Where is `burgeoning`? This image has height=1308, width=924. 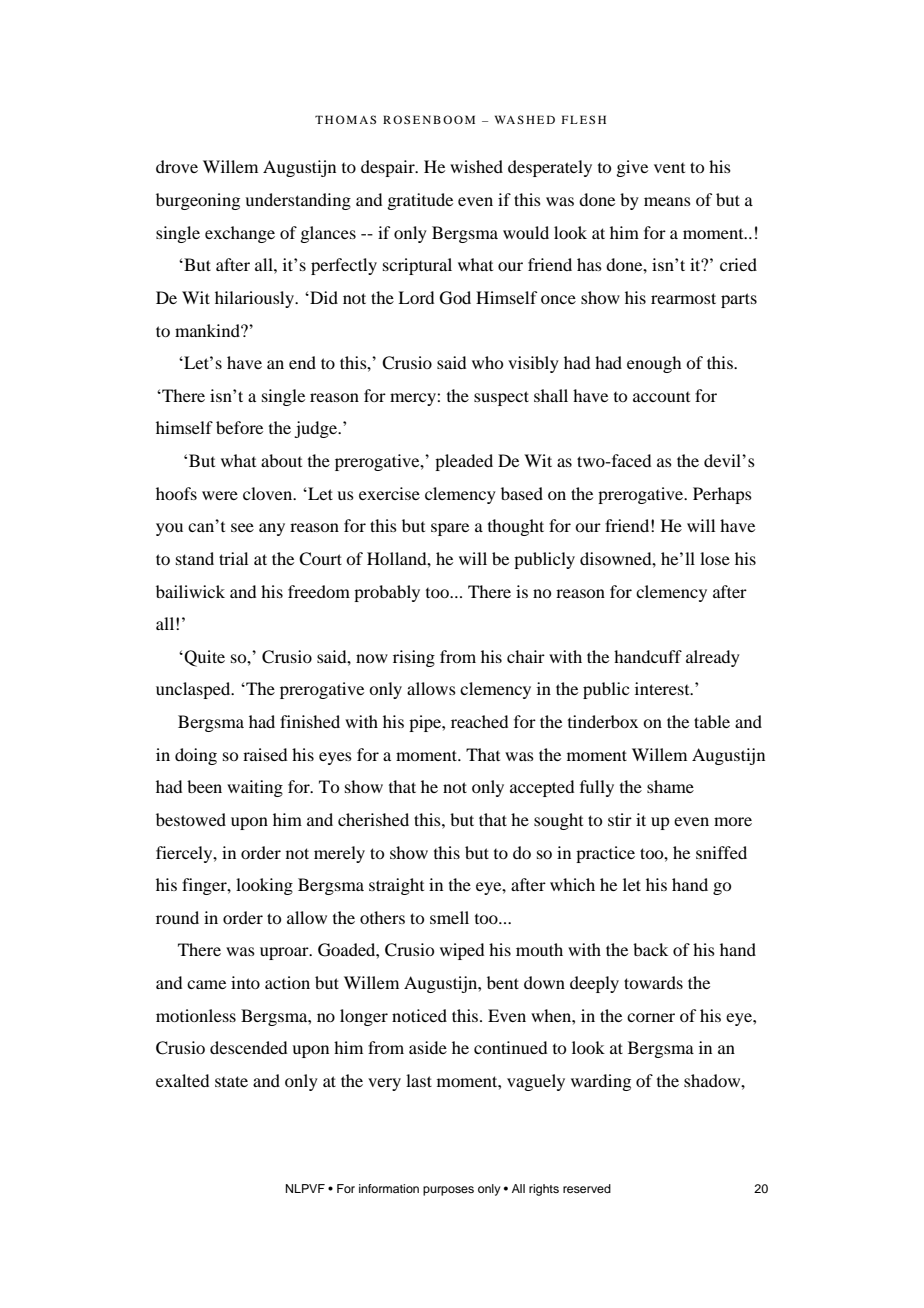
burgeoning is located at coordinates (198, 201).
